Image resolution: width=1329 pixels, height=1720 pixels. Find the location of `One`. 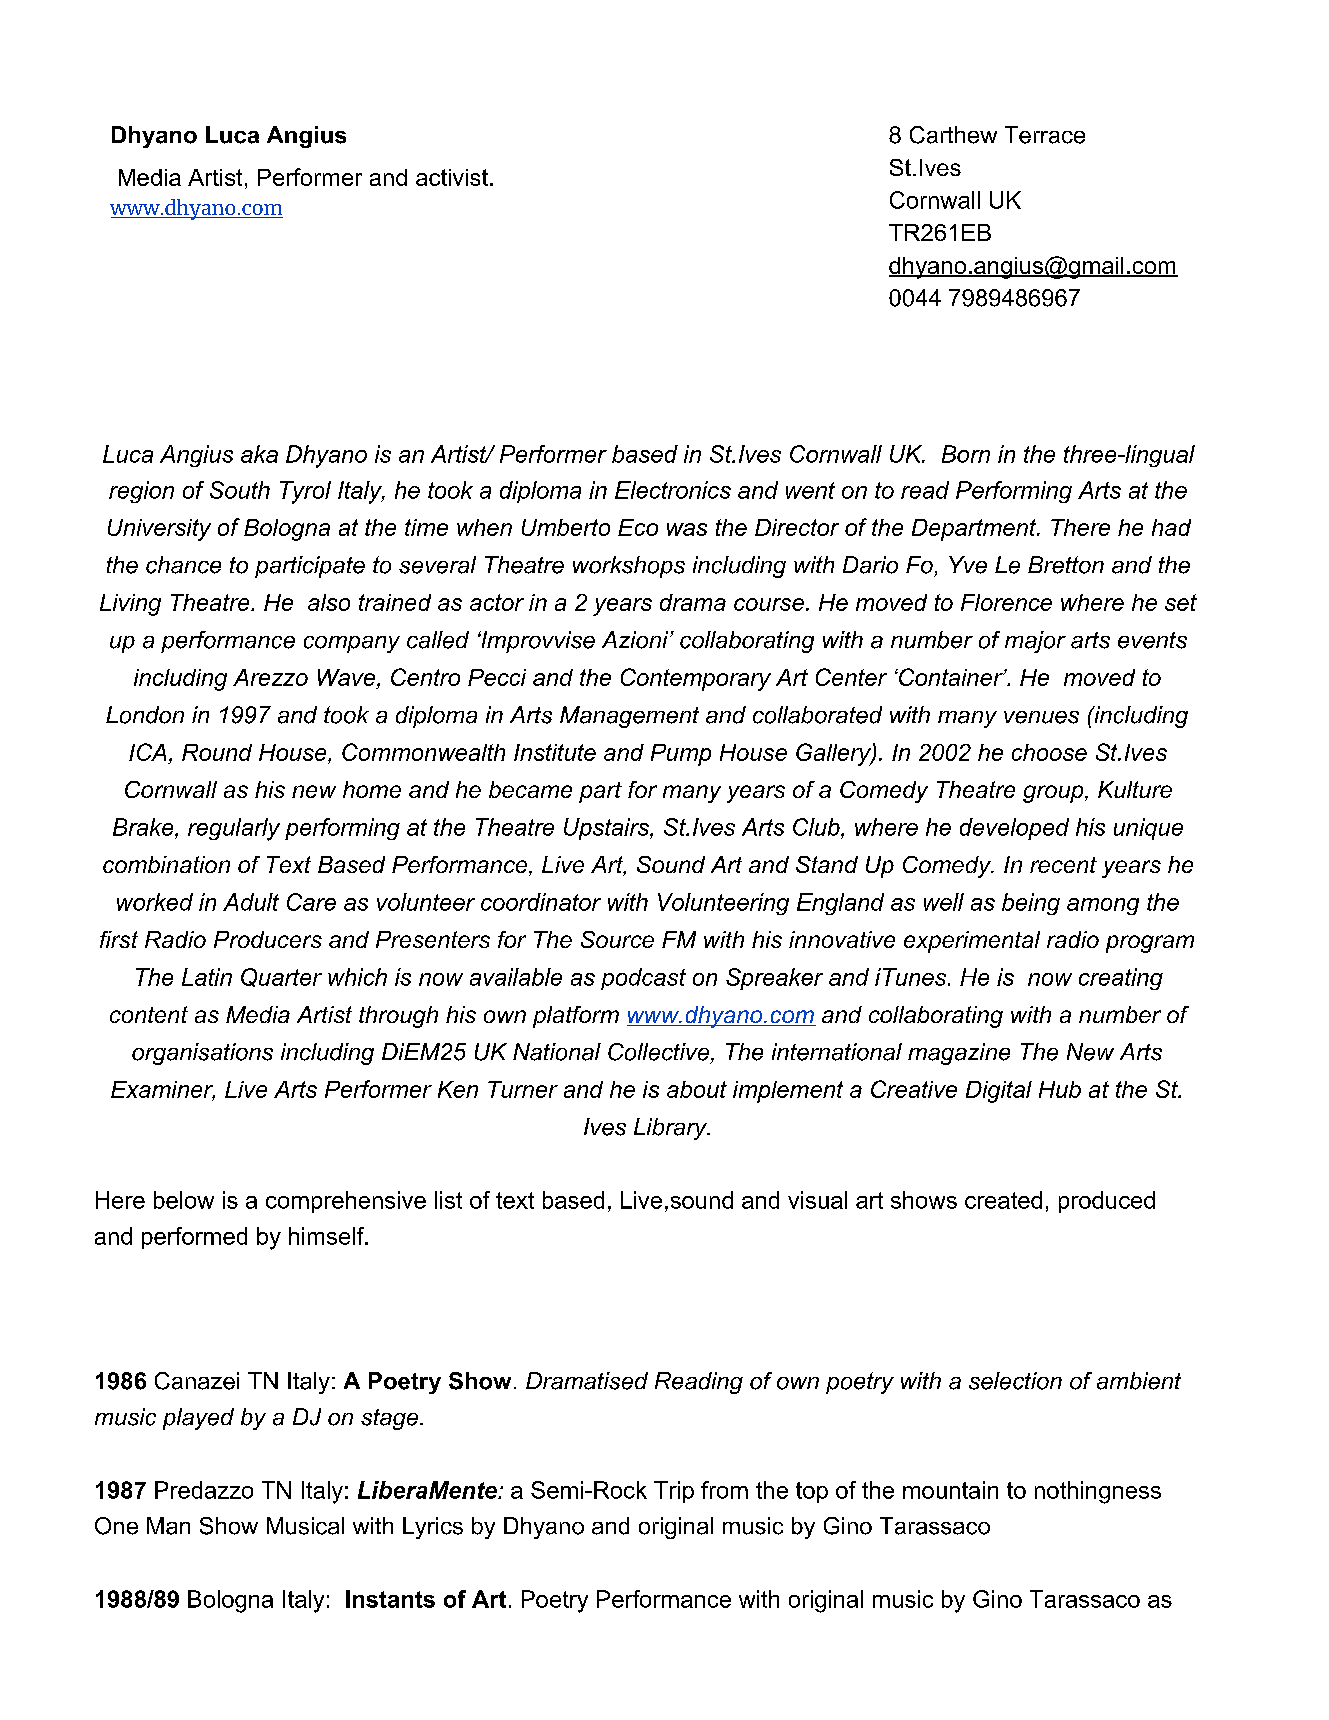

One is located at coordinates (116, 1526).
